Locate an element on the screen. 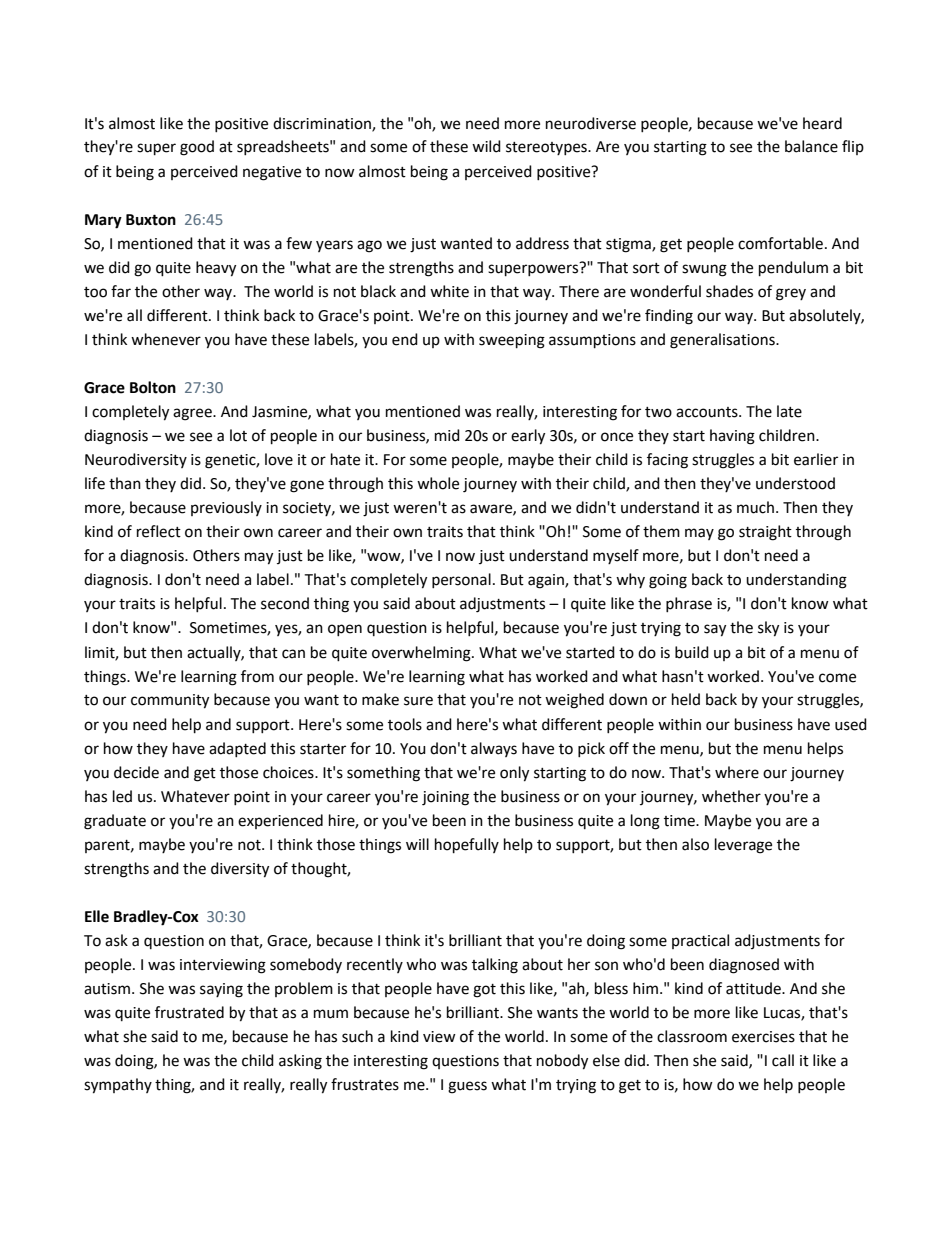 Image resolution: width=952 pixels, height=1233 pixels. sky is located at coordinates (768, 629).
